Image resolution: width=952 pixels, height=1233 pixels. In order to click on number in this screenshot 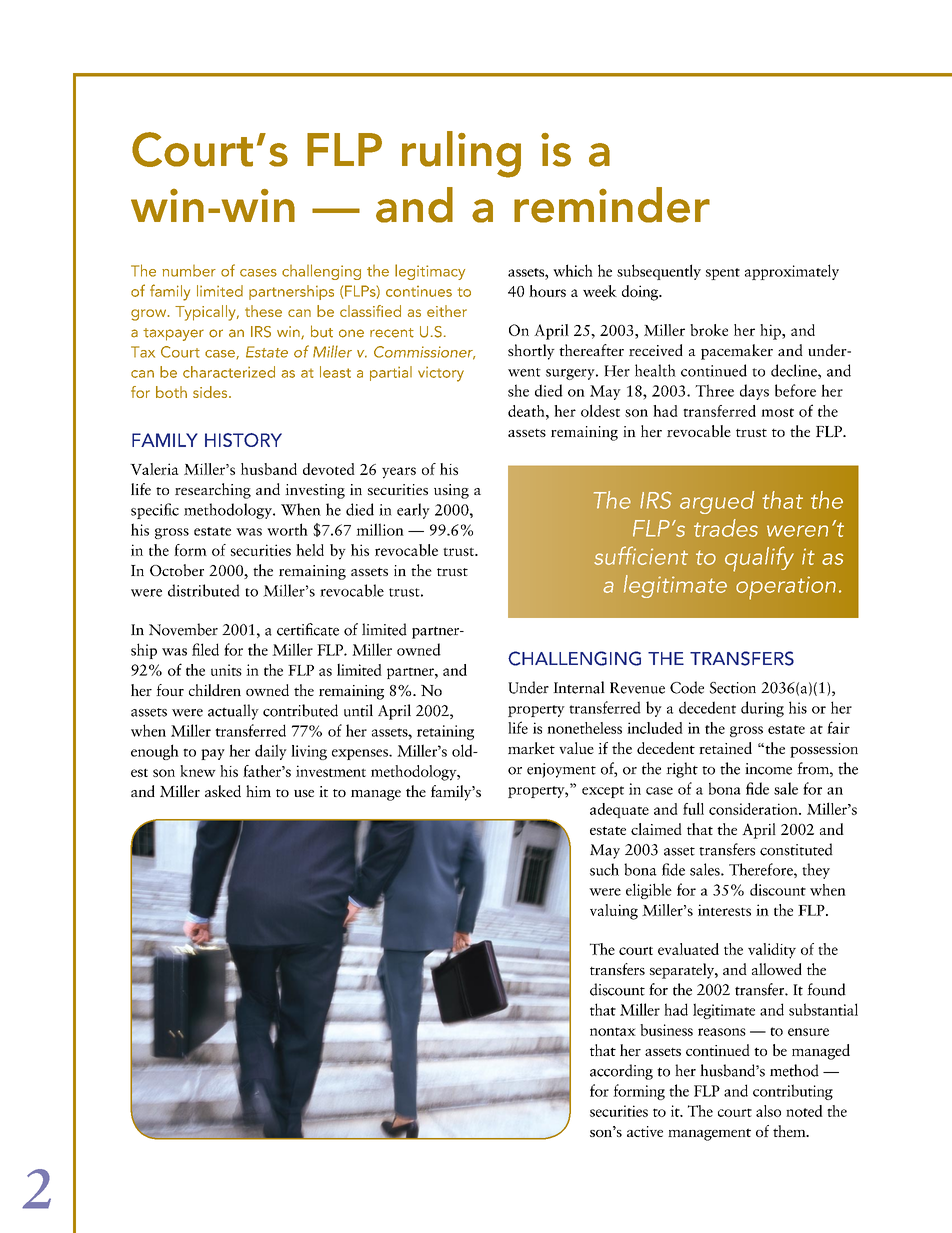, I will do `click(189, 271)`.
